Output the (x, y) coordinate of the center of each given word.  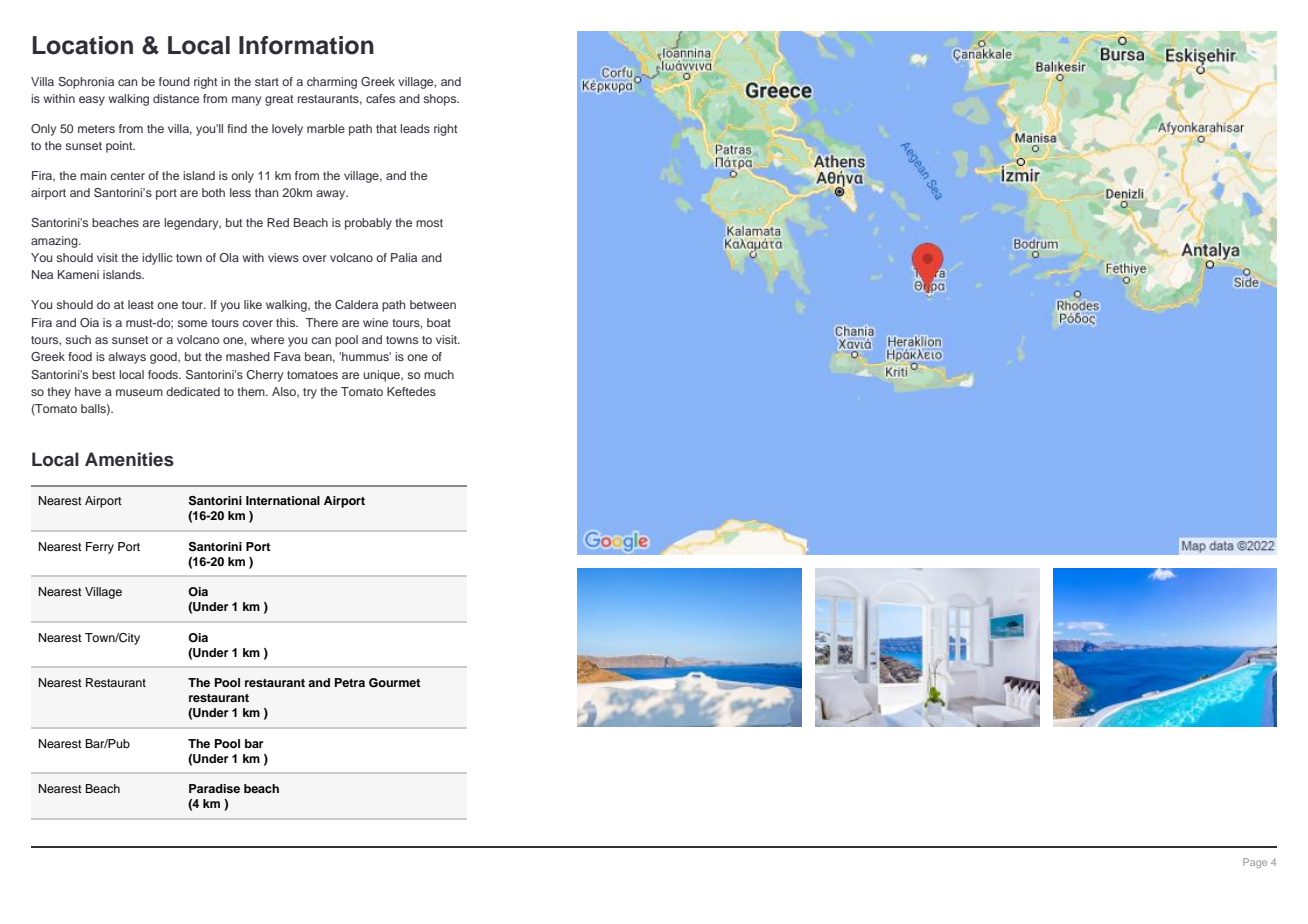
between (433, 304)
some (192, 323)
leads (415, 128)
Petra (350, 682)
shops (441, 100)
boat (439, 322)
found (174, 81)
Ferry (100, 548)
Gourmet (395, 683)
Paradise (214, 788)
